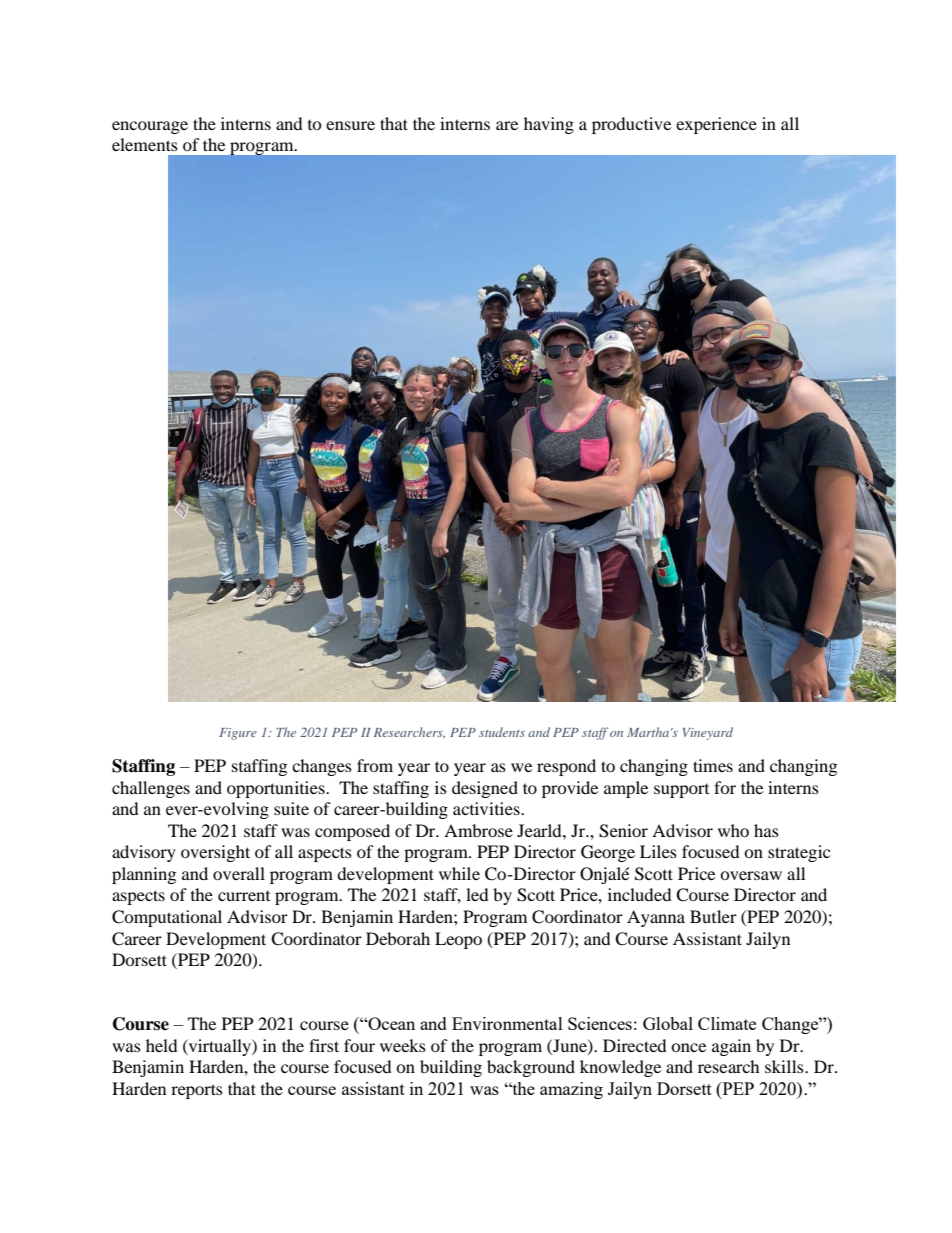  I want to click on experience, so click(716, 125).
